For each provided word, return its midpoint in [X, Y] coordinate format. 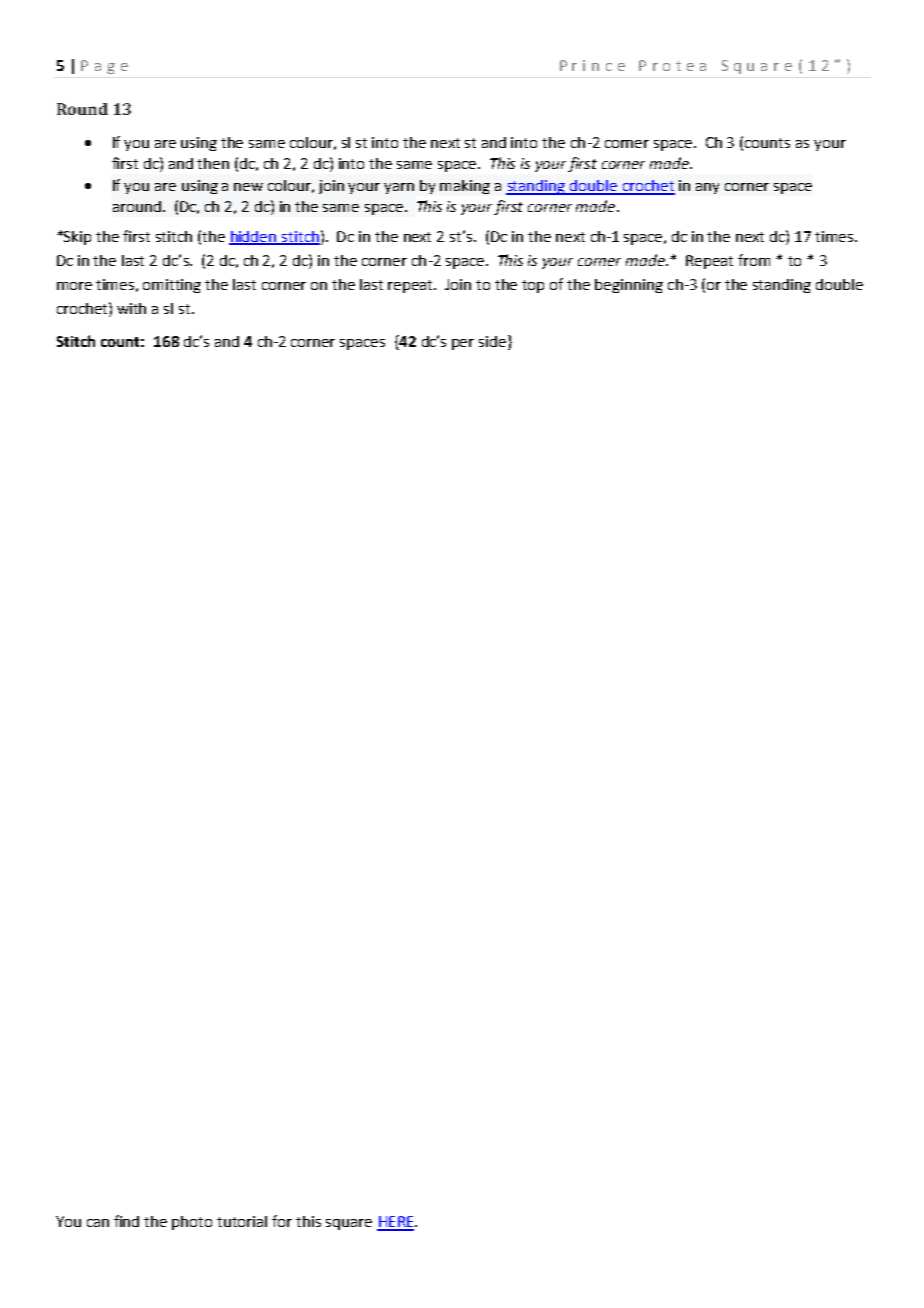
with [131, 308]
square [349, 1224]
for [282, 1221]
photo [192, 1223]
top [533, 286]
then [213, 163]
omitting [172, 286]
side [492, 341]
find [126, 1221]
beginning [629, 286]
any [707, 188]
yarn [399, 188]
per [463, 344]
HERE [396, 1223]
